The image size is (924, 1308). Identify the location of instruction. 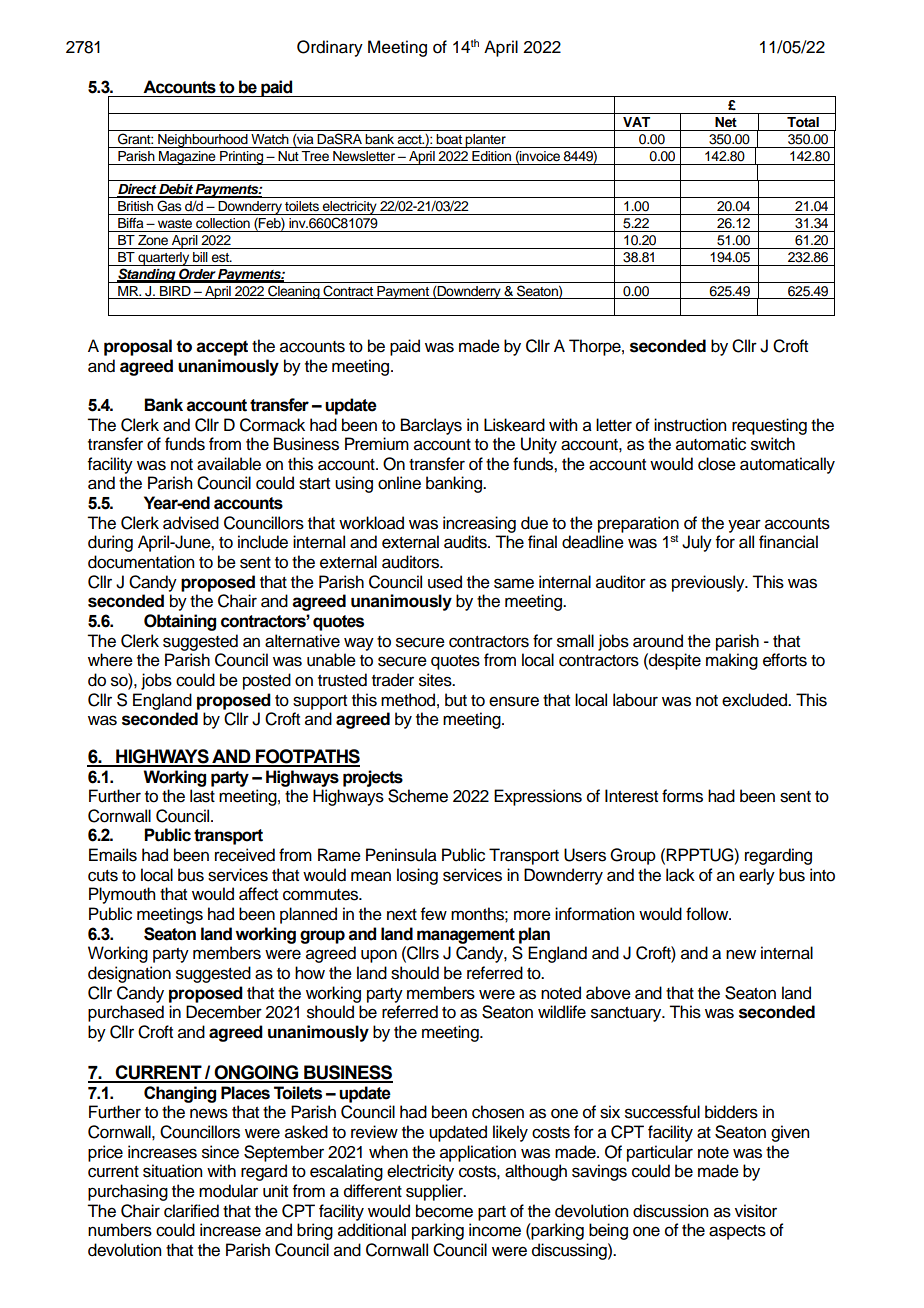
(690, 425).
